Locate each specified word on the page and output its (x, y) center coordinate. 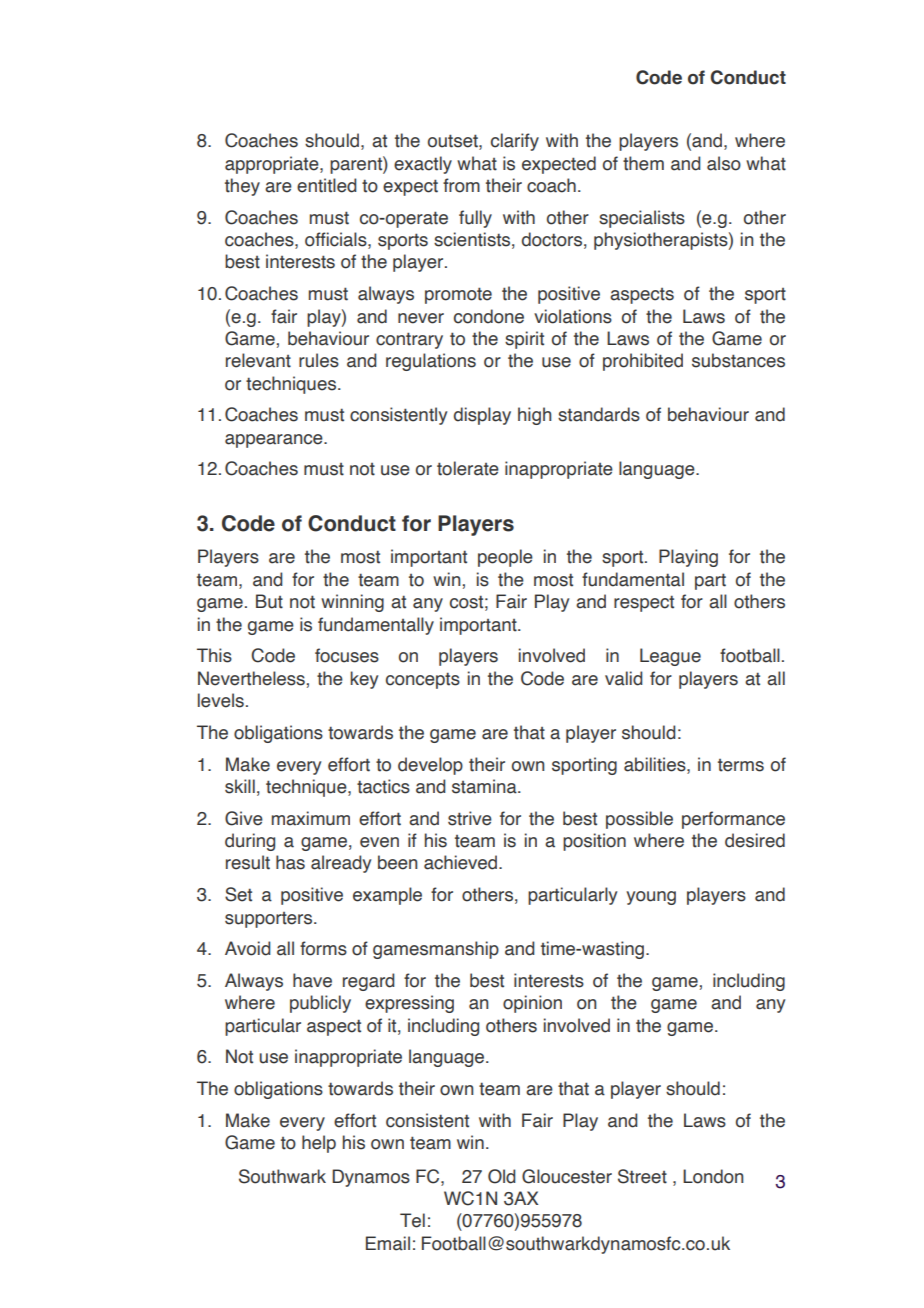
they (242, 187)
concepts (423, 680)
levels (221, 700)
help (319, 1144)
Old (502, 1176)
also (724, 163)
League (670, 657)
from (461, 185)
